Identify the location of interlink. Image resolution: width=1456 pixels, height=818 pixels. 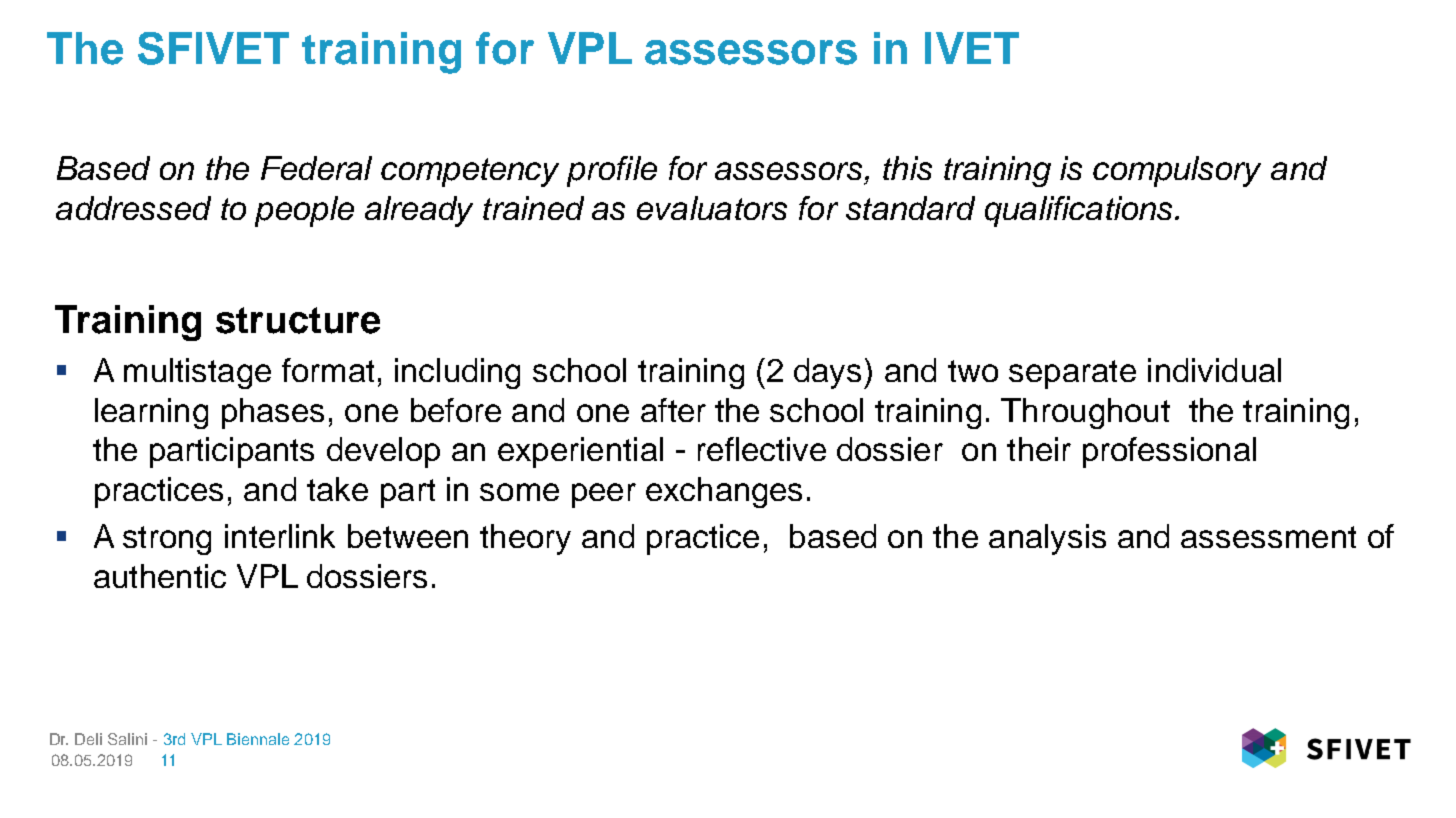
(280, 536).
